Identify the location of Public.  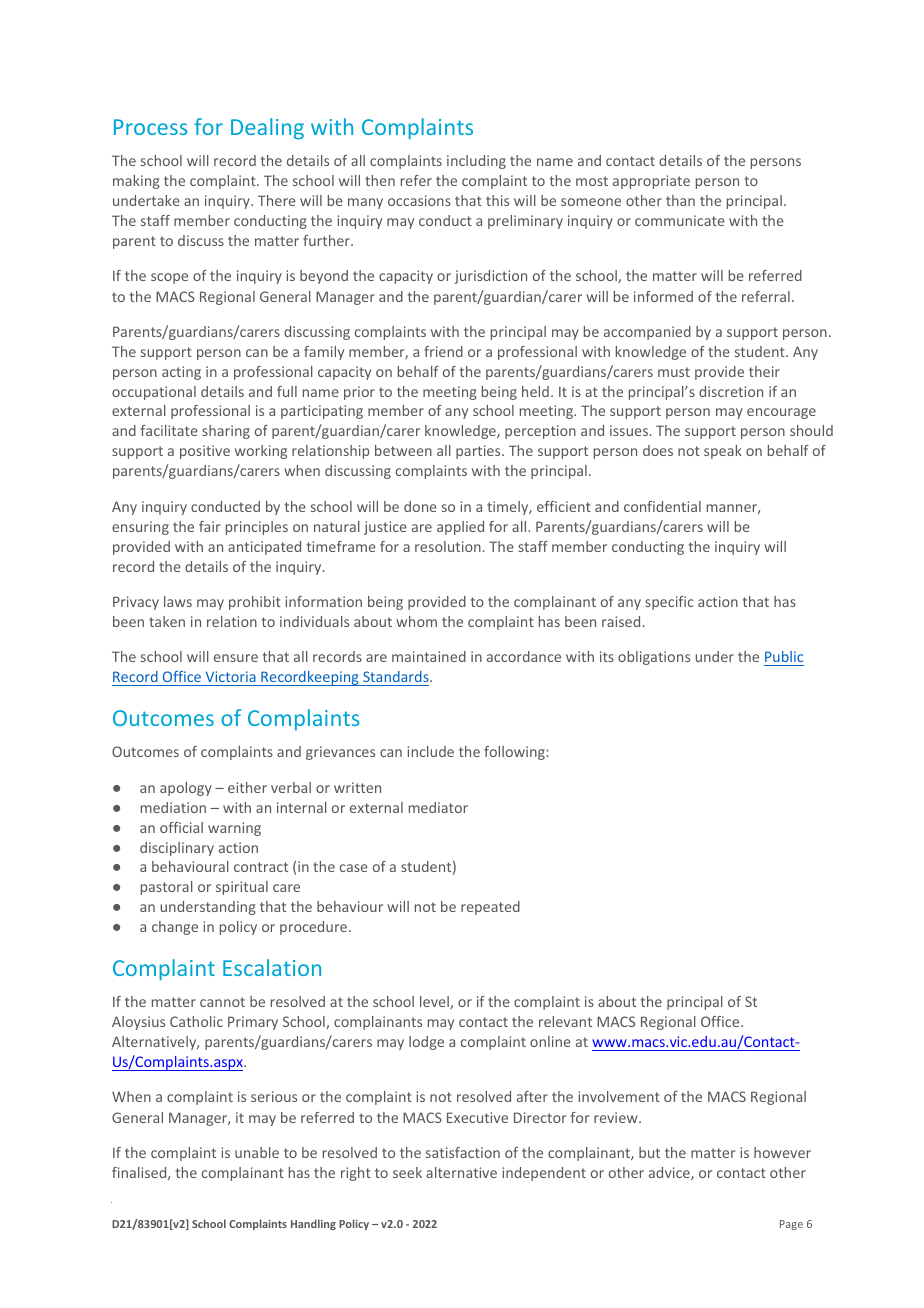
(784, 656).
